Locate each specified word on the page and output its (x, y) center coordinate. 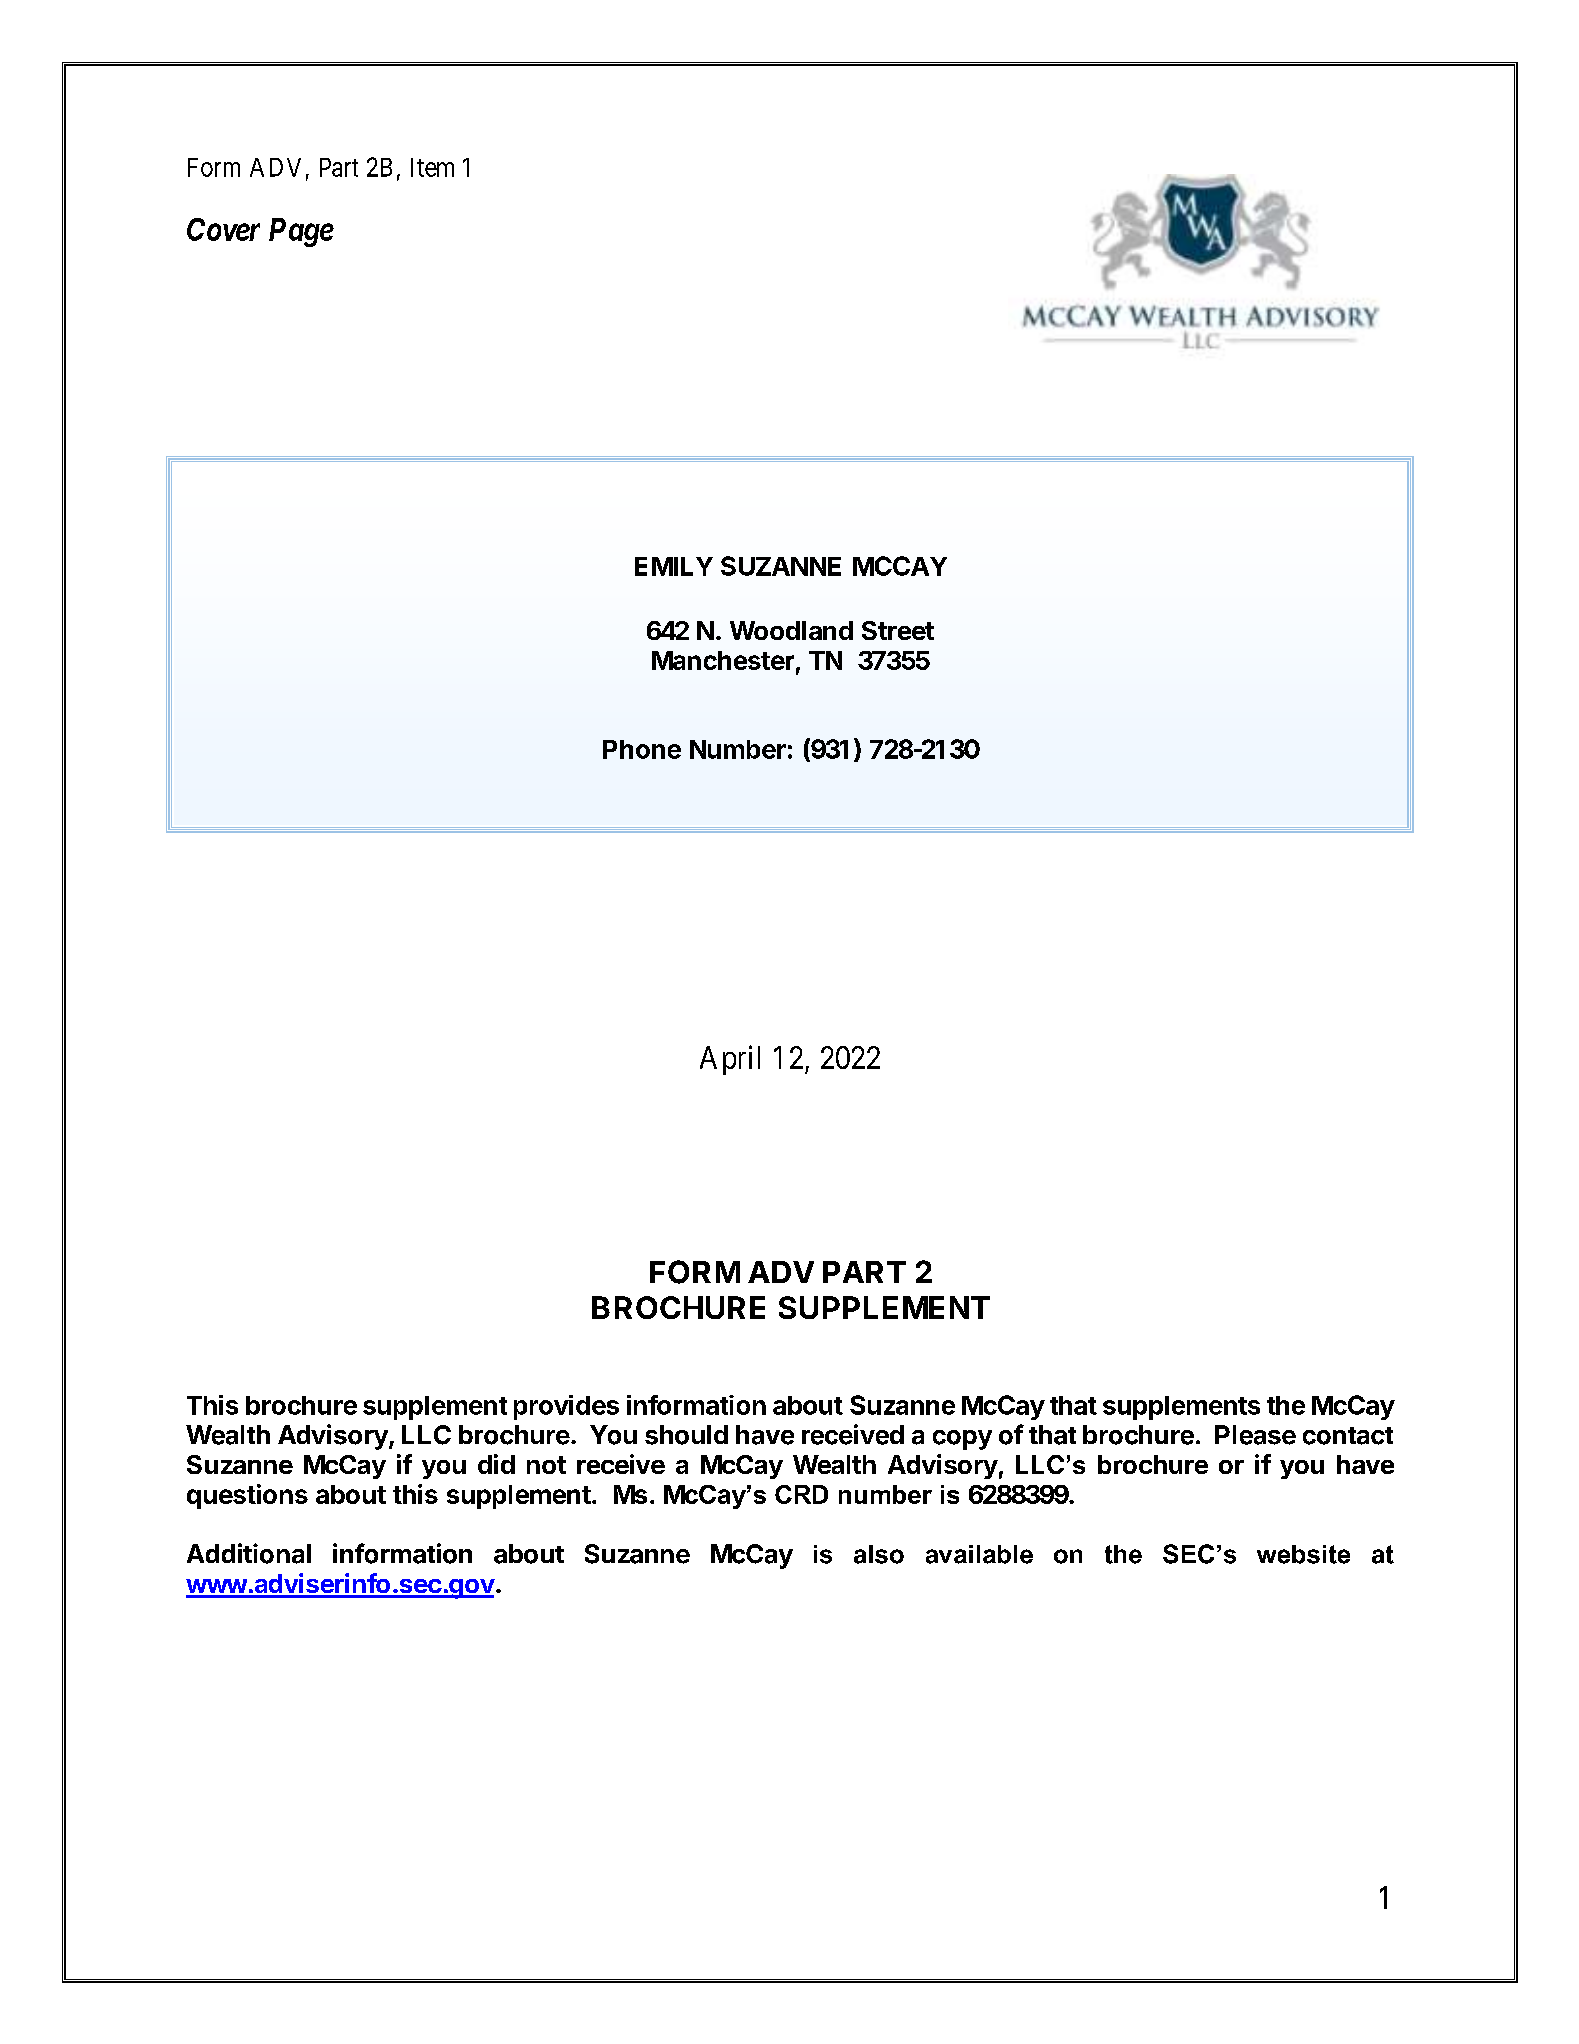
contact (1348, 1436)
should (686, 1435)
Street (898, 630)
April (730, 1060)
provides (566, 1407)
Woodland (791, 630)
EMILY (674, 566)
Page (301, 232)
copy (962, 1440)
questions (247, 1496)
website (1303, 1554)
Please (1255, 1435)
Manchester (723, 660)
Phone (642, 749)
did (496, 1464)
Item (432, 167)
